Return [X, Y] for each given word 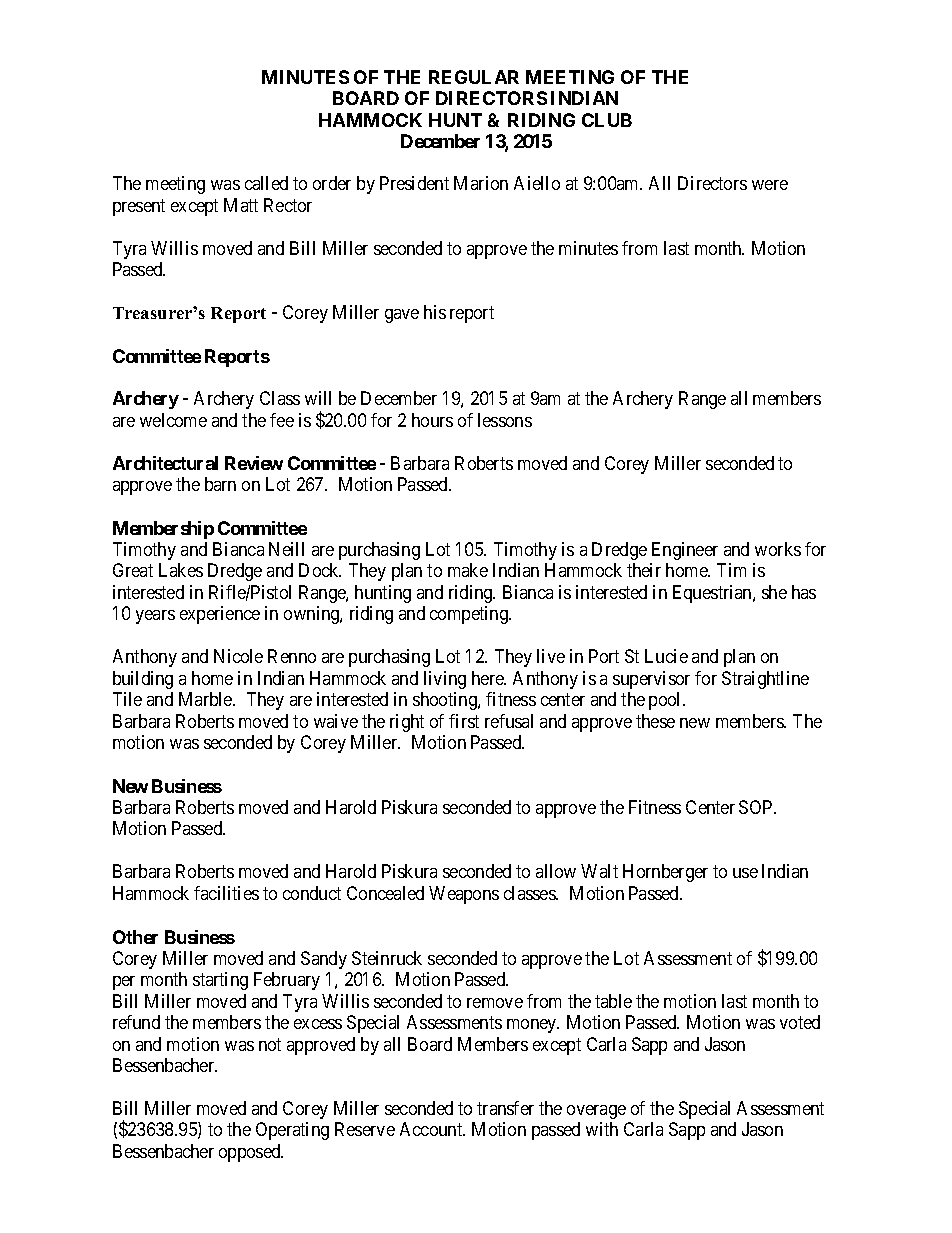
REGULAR [474, 77]
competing [470, 615]
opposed [251, 1153]
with [602, 1129]
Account [432, 1129]
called [266, 183]
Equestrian [713, 594]
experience [220, 615]
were [770, 185]
